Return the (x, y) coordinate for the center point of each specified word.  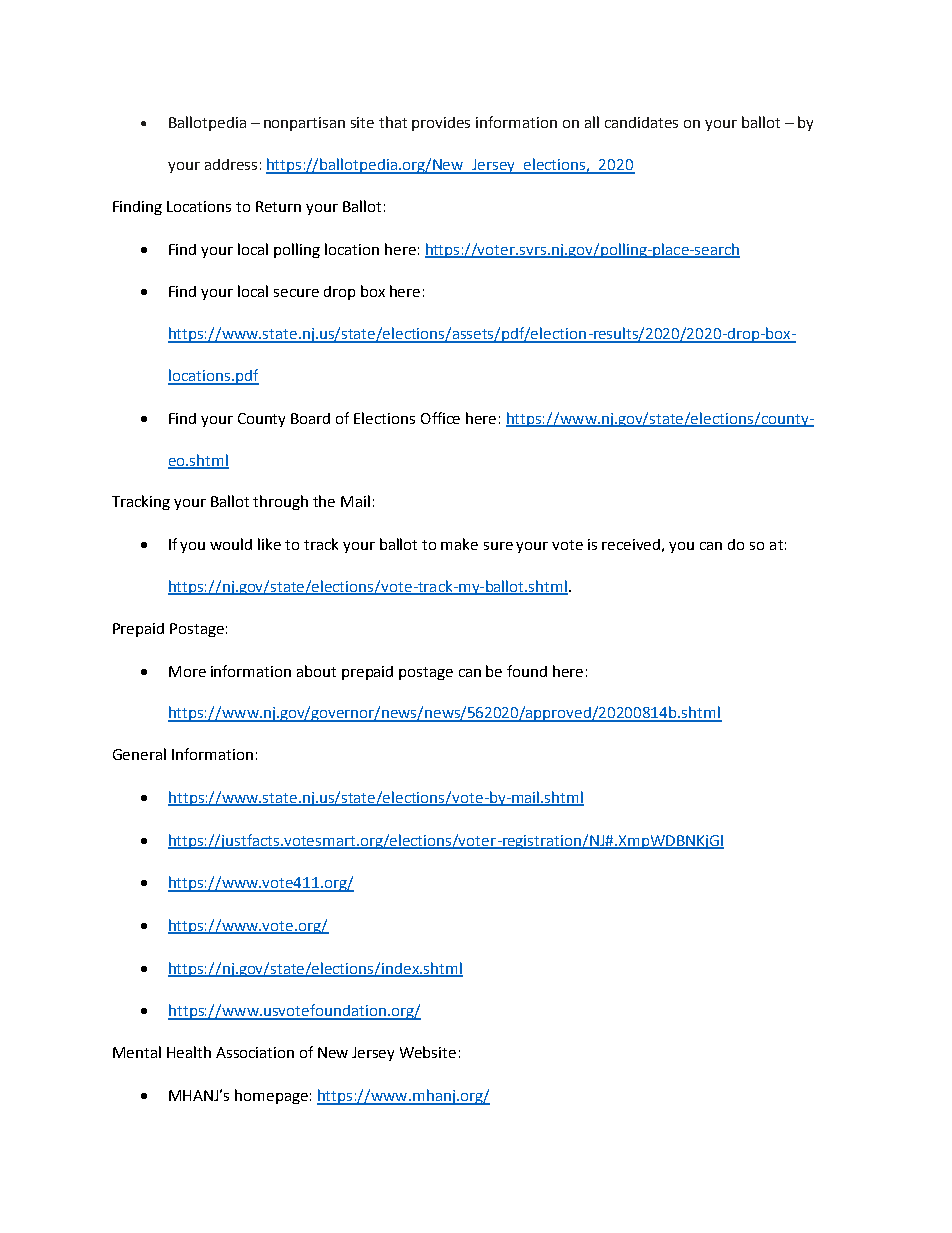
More (187, 671)
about (316, 671)
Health (189, 1052)
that (393, 122)
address (231, 164)
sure (498, 546)
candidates (641, 122)
